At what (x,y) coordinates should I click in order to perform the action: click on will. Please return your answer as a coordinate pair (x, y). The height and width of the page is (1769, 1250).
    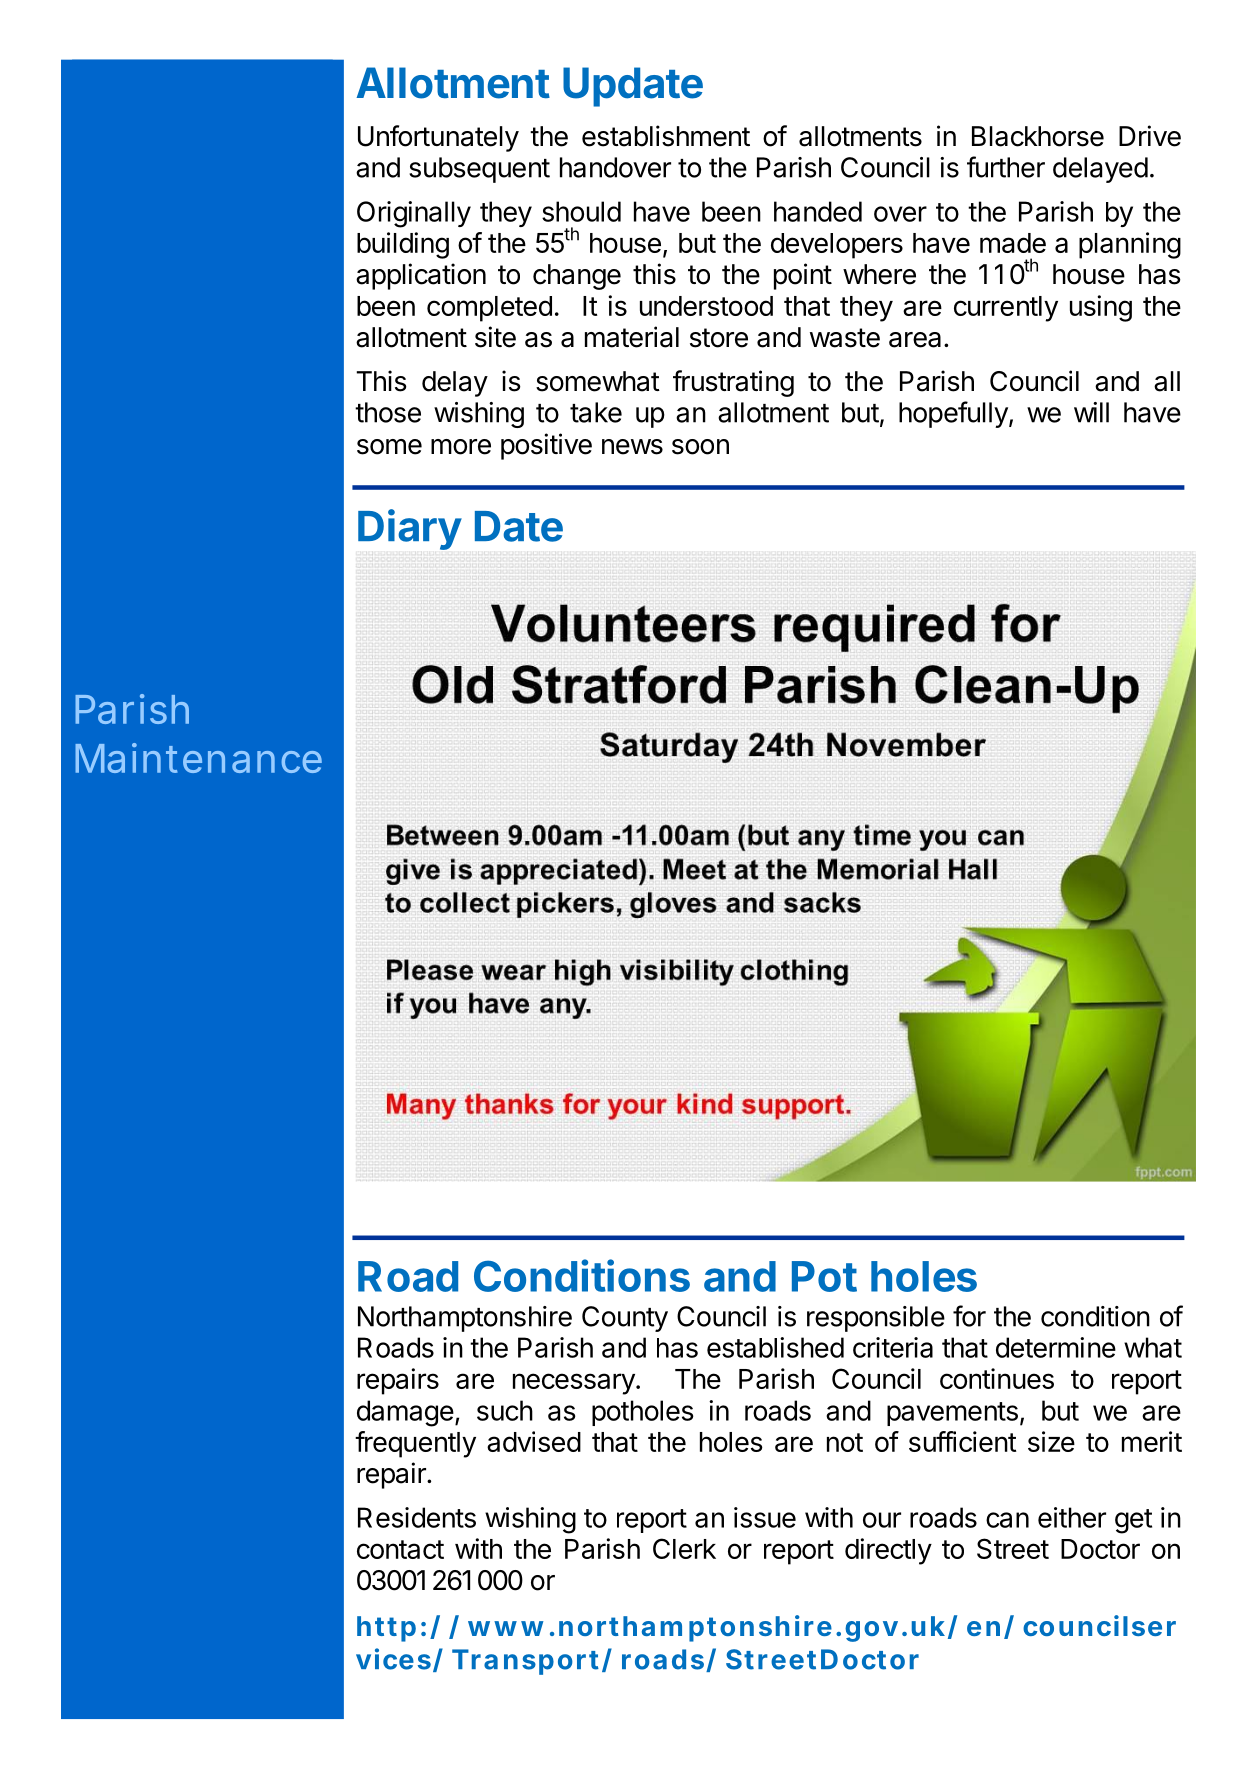
    Looking at the image, I should click on (1091, 412).
